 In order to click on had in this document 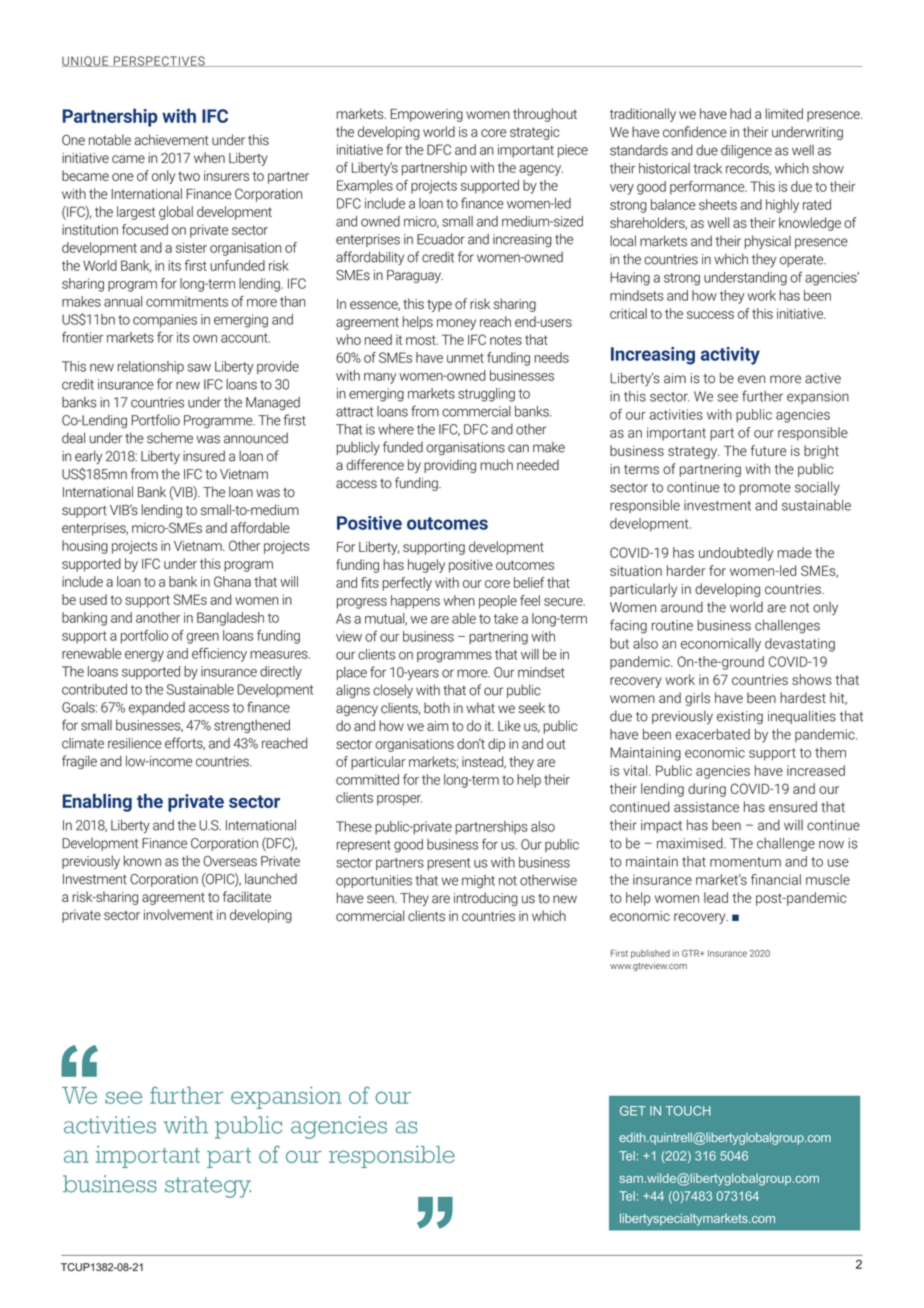, I will do `click(740, 113)`.
